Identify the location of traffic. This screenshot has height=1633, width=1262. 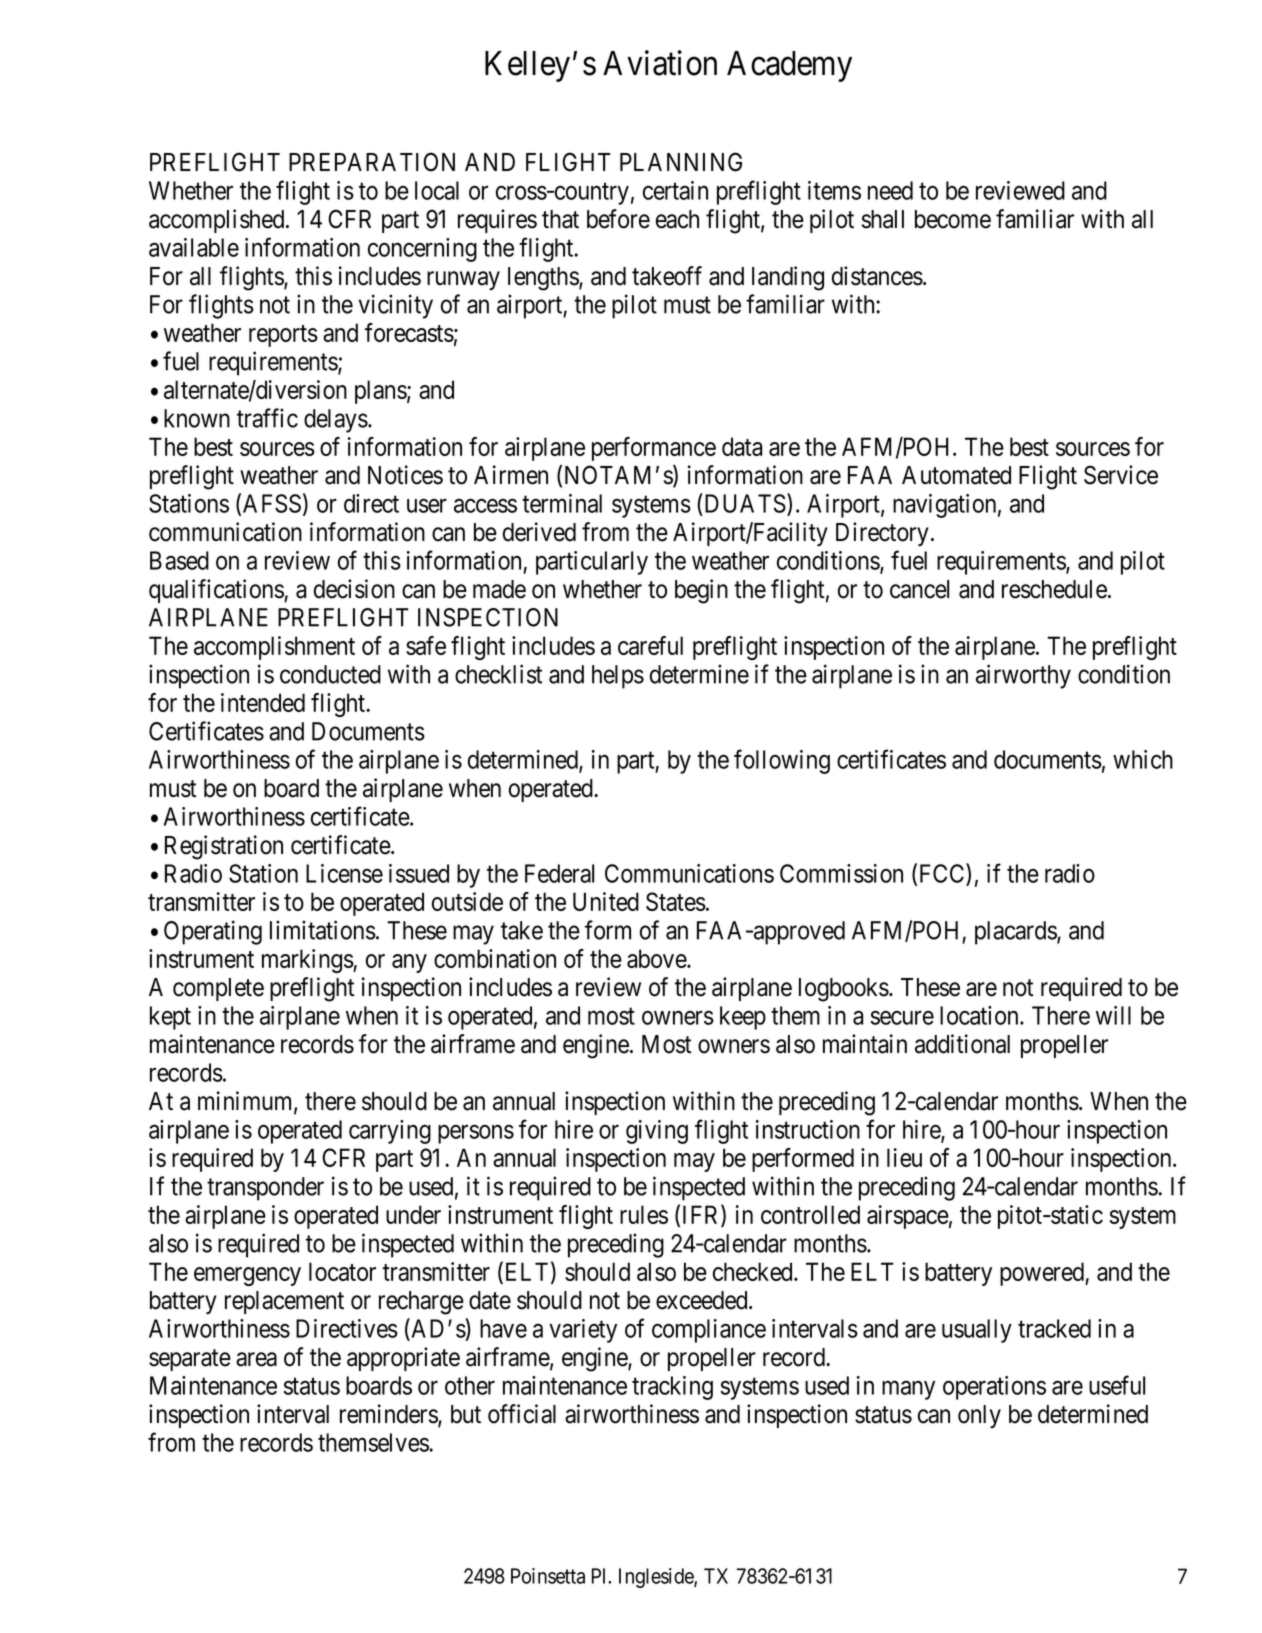
(267, 418).
